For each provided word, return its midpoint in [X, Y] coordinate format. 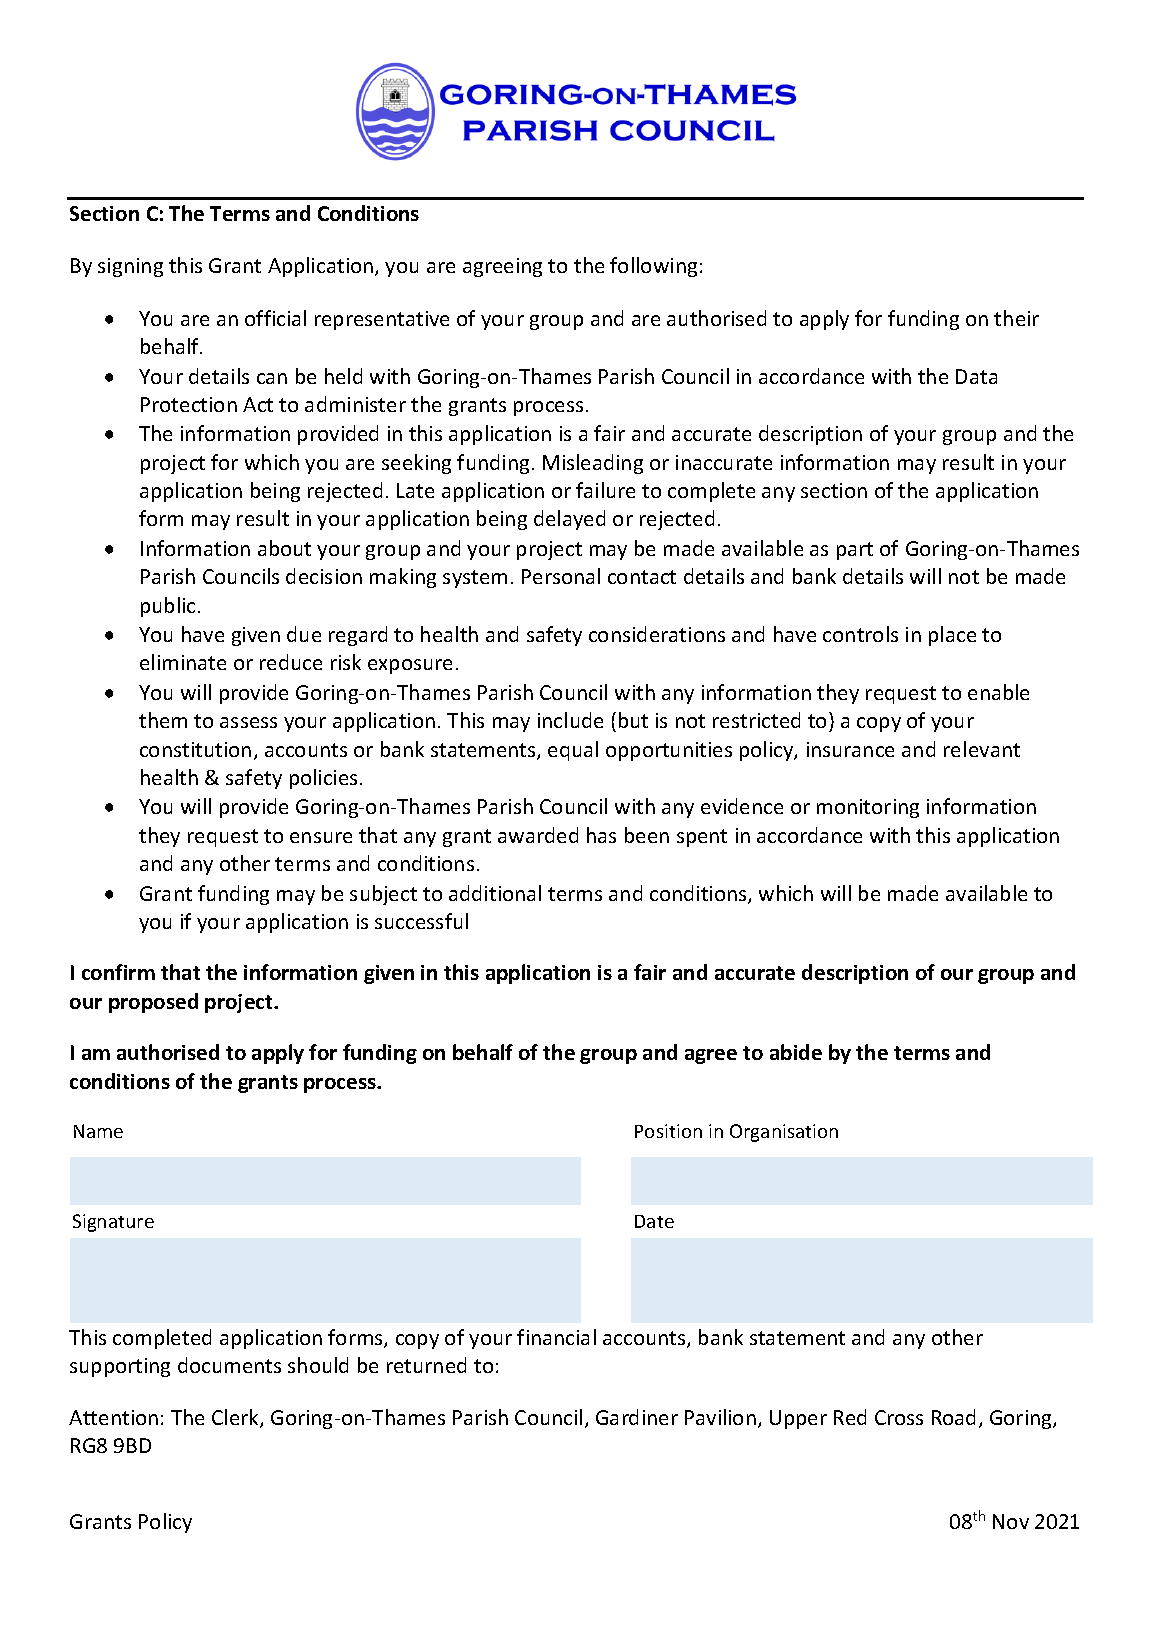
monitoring [868, 808]
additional [495, 893]
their [1016, 318]
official [275, 318]
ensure [321, 837]
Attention [113, 1417]
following [653, 267]
